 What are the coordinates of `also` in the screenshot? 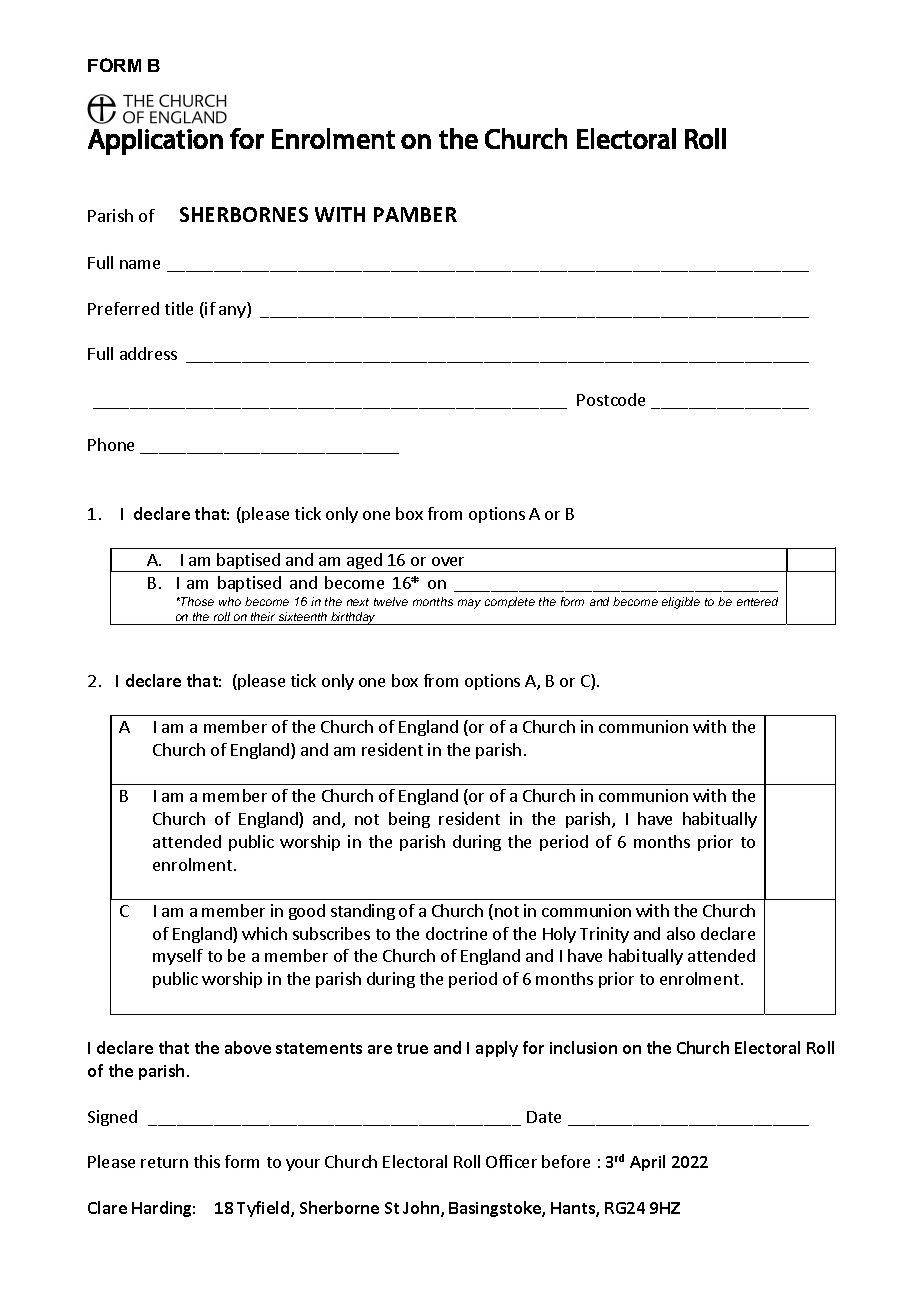 It's located at (681, 933).
